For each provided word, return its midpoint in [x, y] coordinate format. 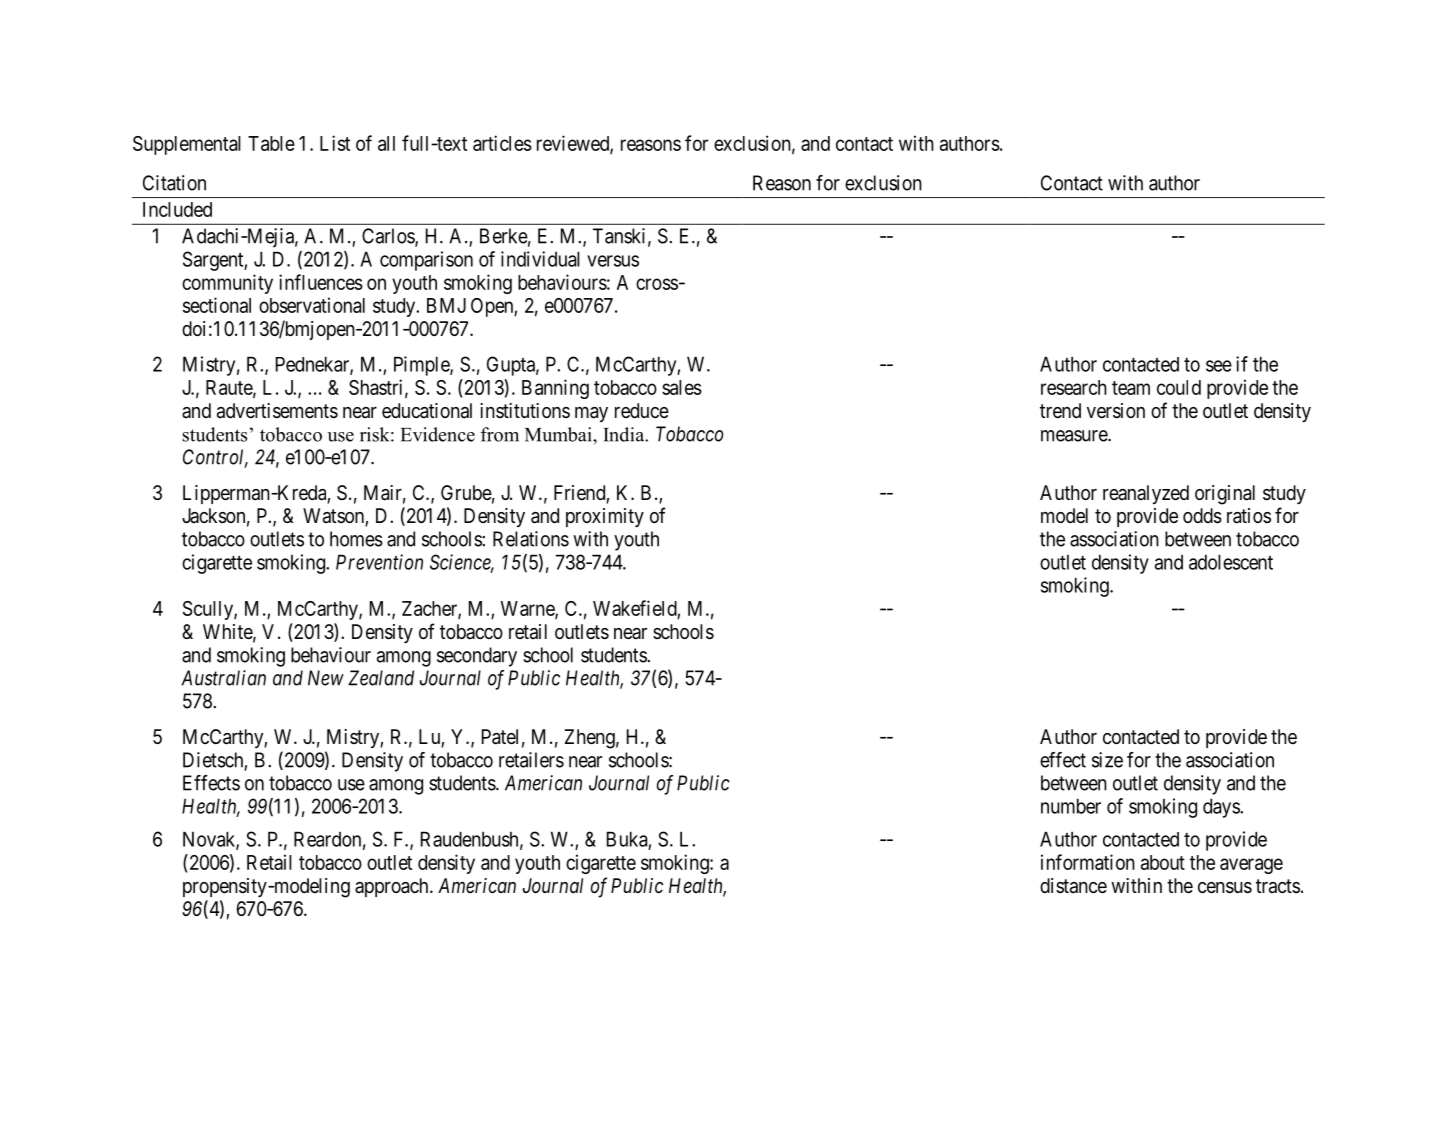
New [326, 678]
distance [1073, 886]
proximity [605, 517]
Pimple [422, 366]
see [1219, 366]
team [1131, 388]
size [1107, 760]
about [1163, 862]
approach [393, 887]
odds [1202, 516]
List [335, 143]
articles [502, 143]
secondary [477, 657]
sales [682, 387]
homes [356, 539]
